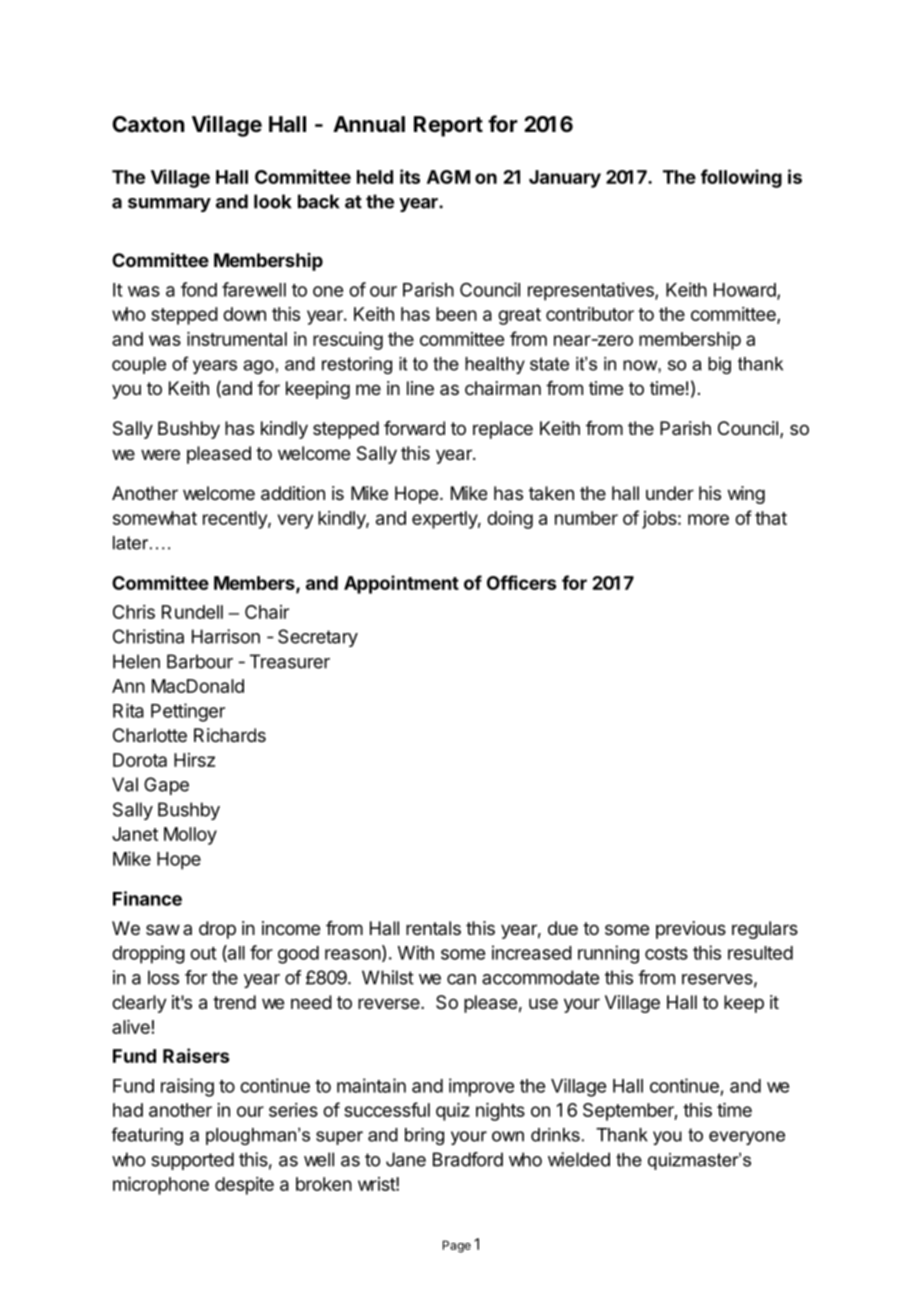 This screenshot has height=1308, width=924. I want to click on Page, so click(457, 1246).
